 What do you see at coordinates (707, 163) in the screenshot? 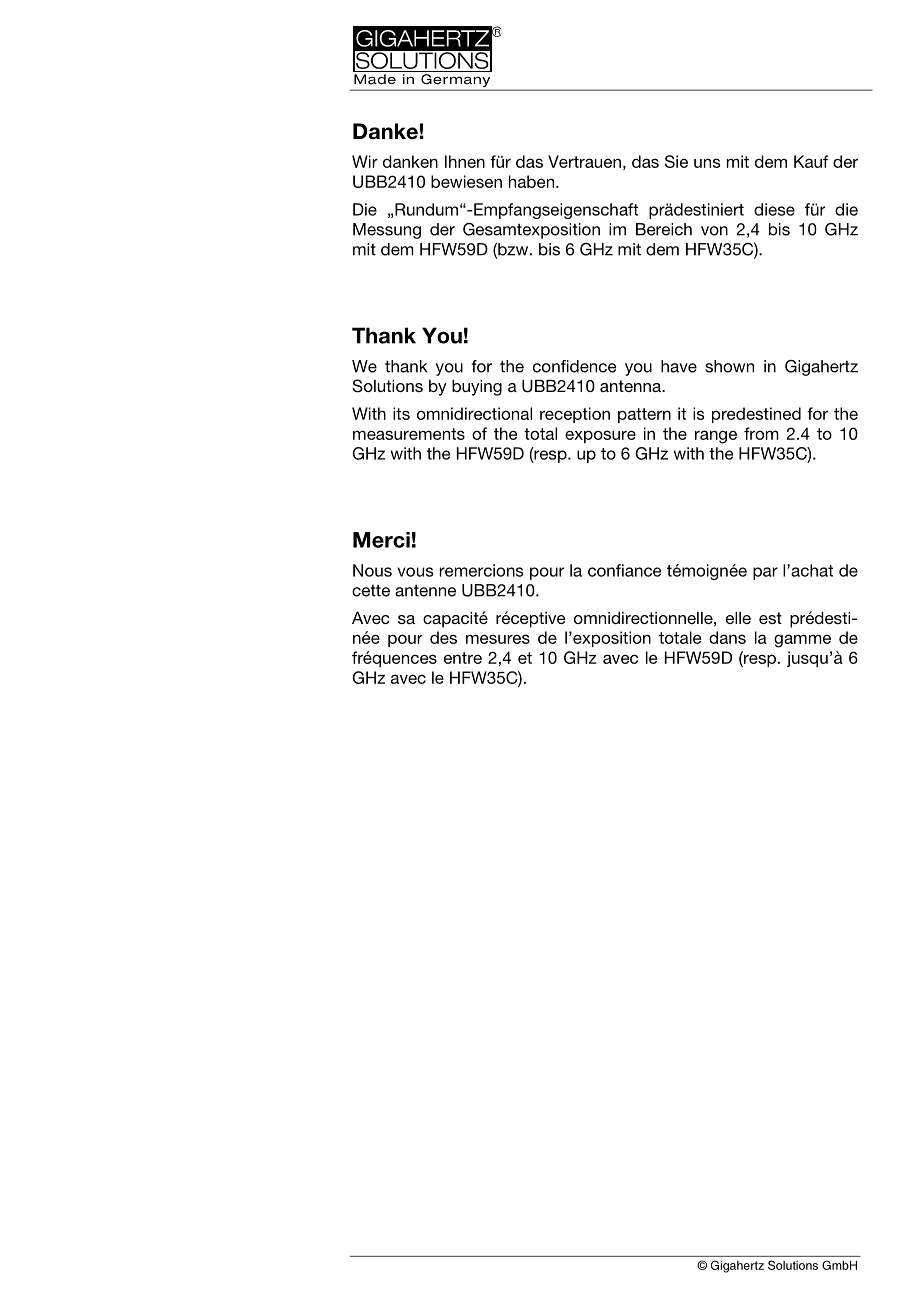
I see `uns` at bounding box center [707, 163].
